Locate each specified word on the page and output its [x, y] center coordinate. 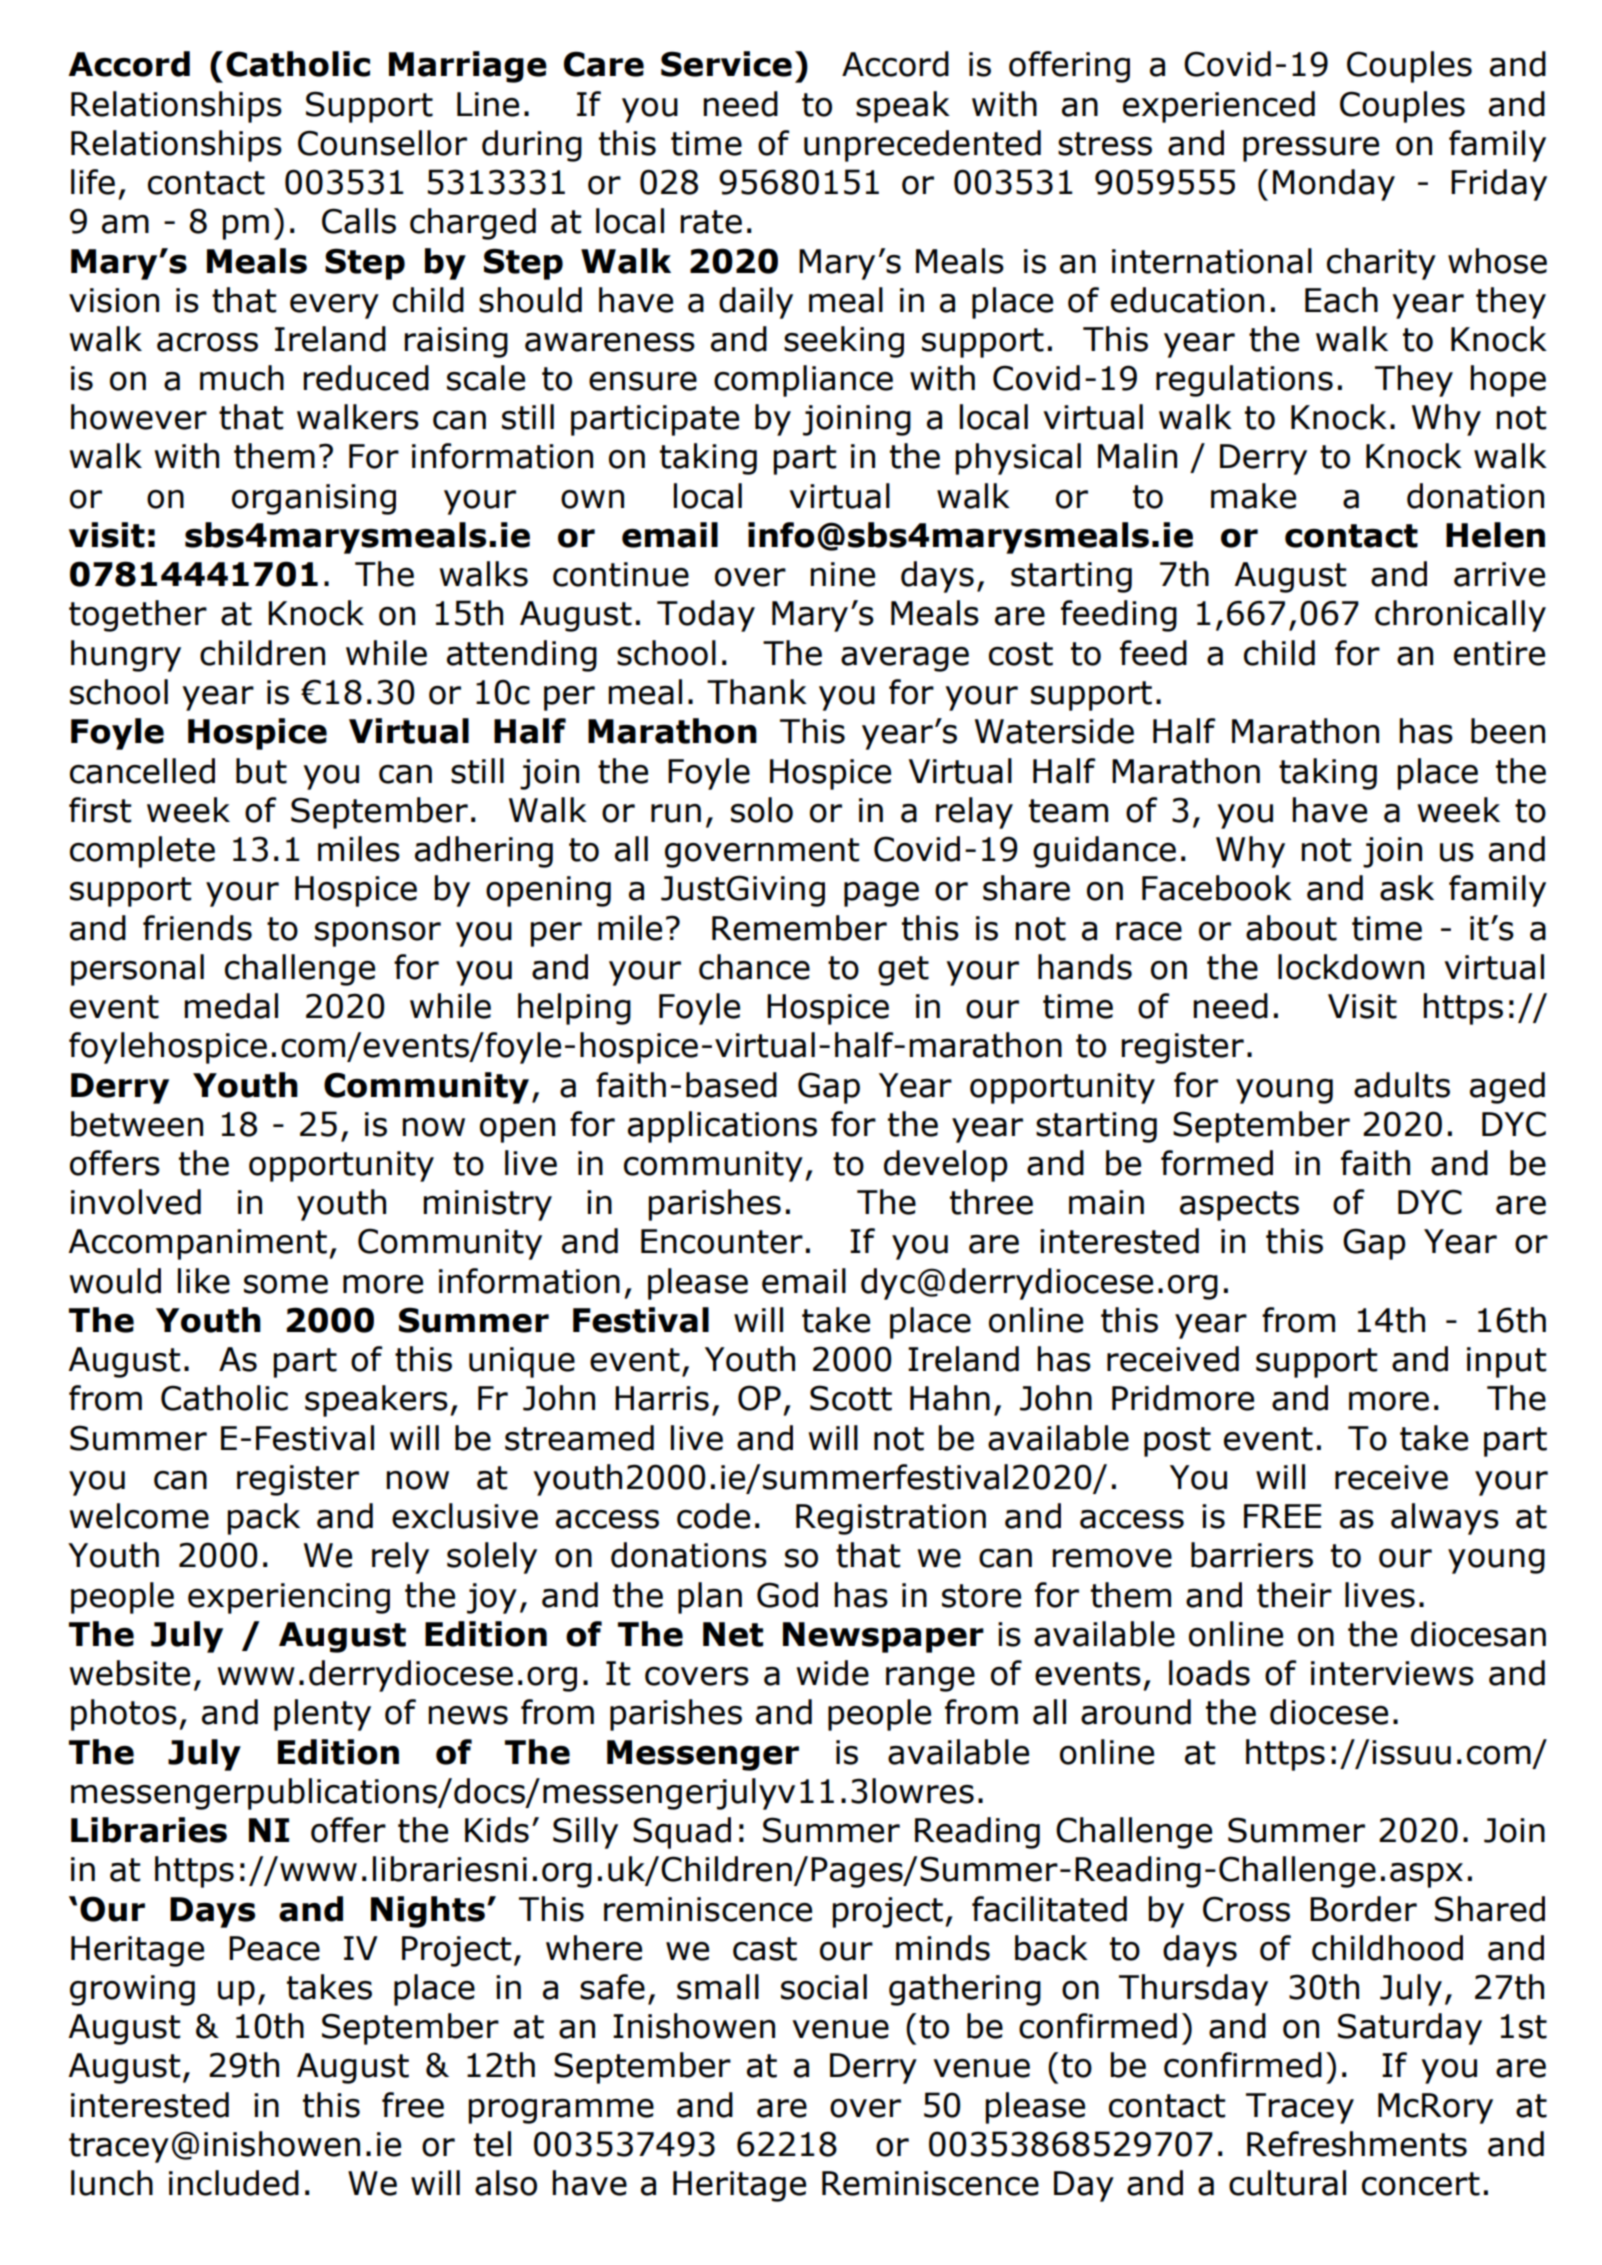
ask [1407, 888]
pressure [1311, 149]
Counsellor [382, 143]
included [234, 2183]
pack [263, 1519]
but [261, 771]
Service [726, 64]
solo [762, 810]
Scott [851, 1398]
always [1445, 1519]
